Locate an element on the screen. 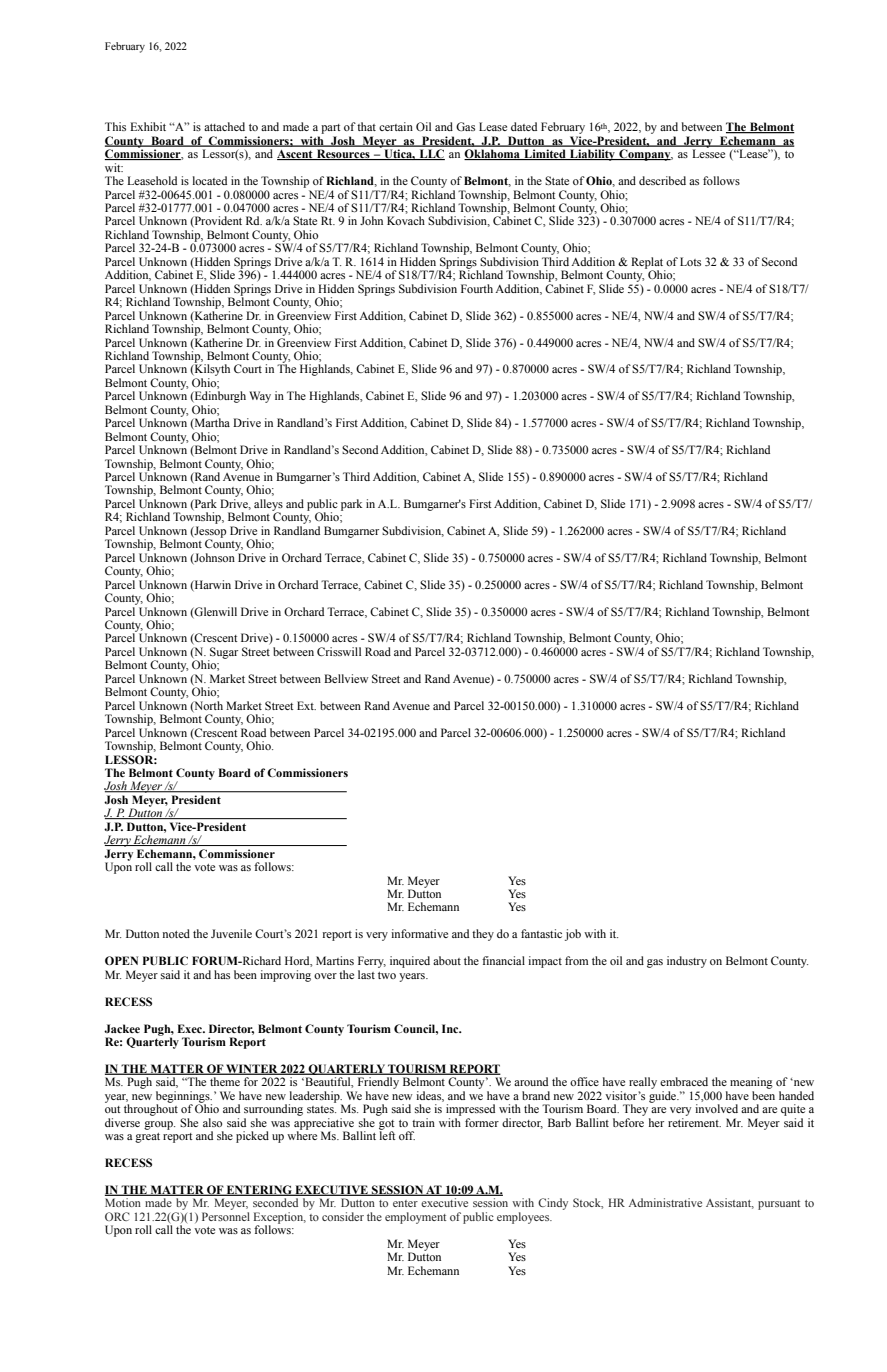  Sugar is located at coordinates (223, 654).
